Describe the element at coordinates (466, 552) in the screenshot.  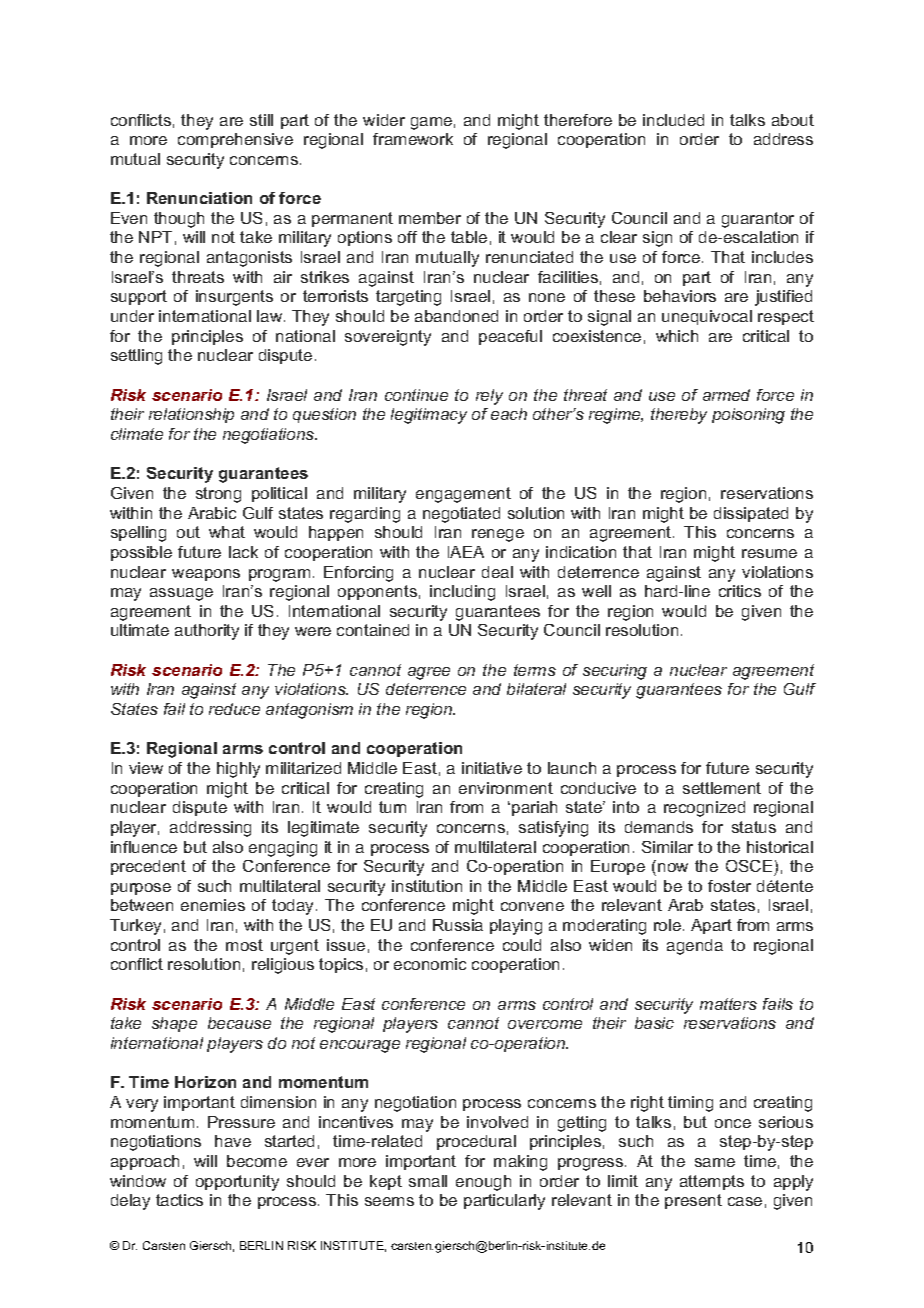
I see `IAEA` at that location.
